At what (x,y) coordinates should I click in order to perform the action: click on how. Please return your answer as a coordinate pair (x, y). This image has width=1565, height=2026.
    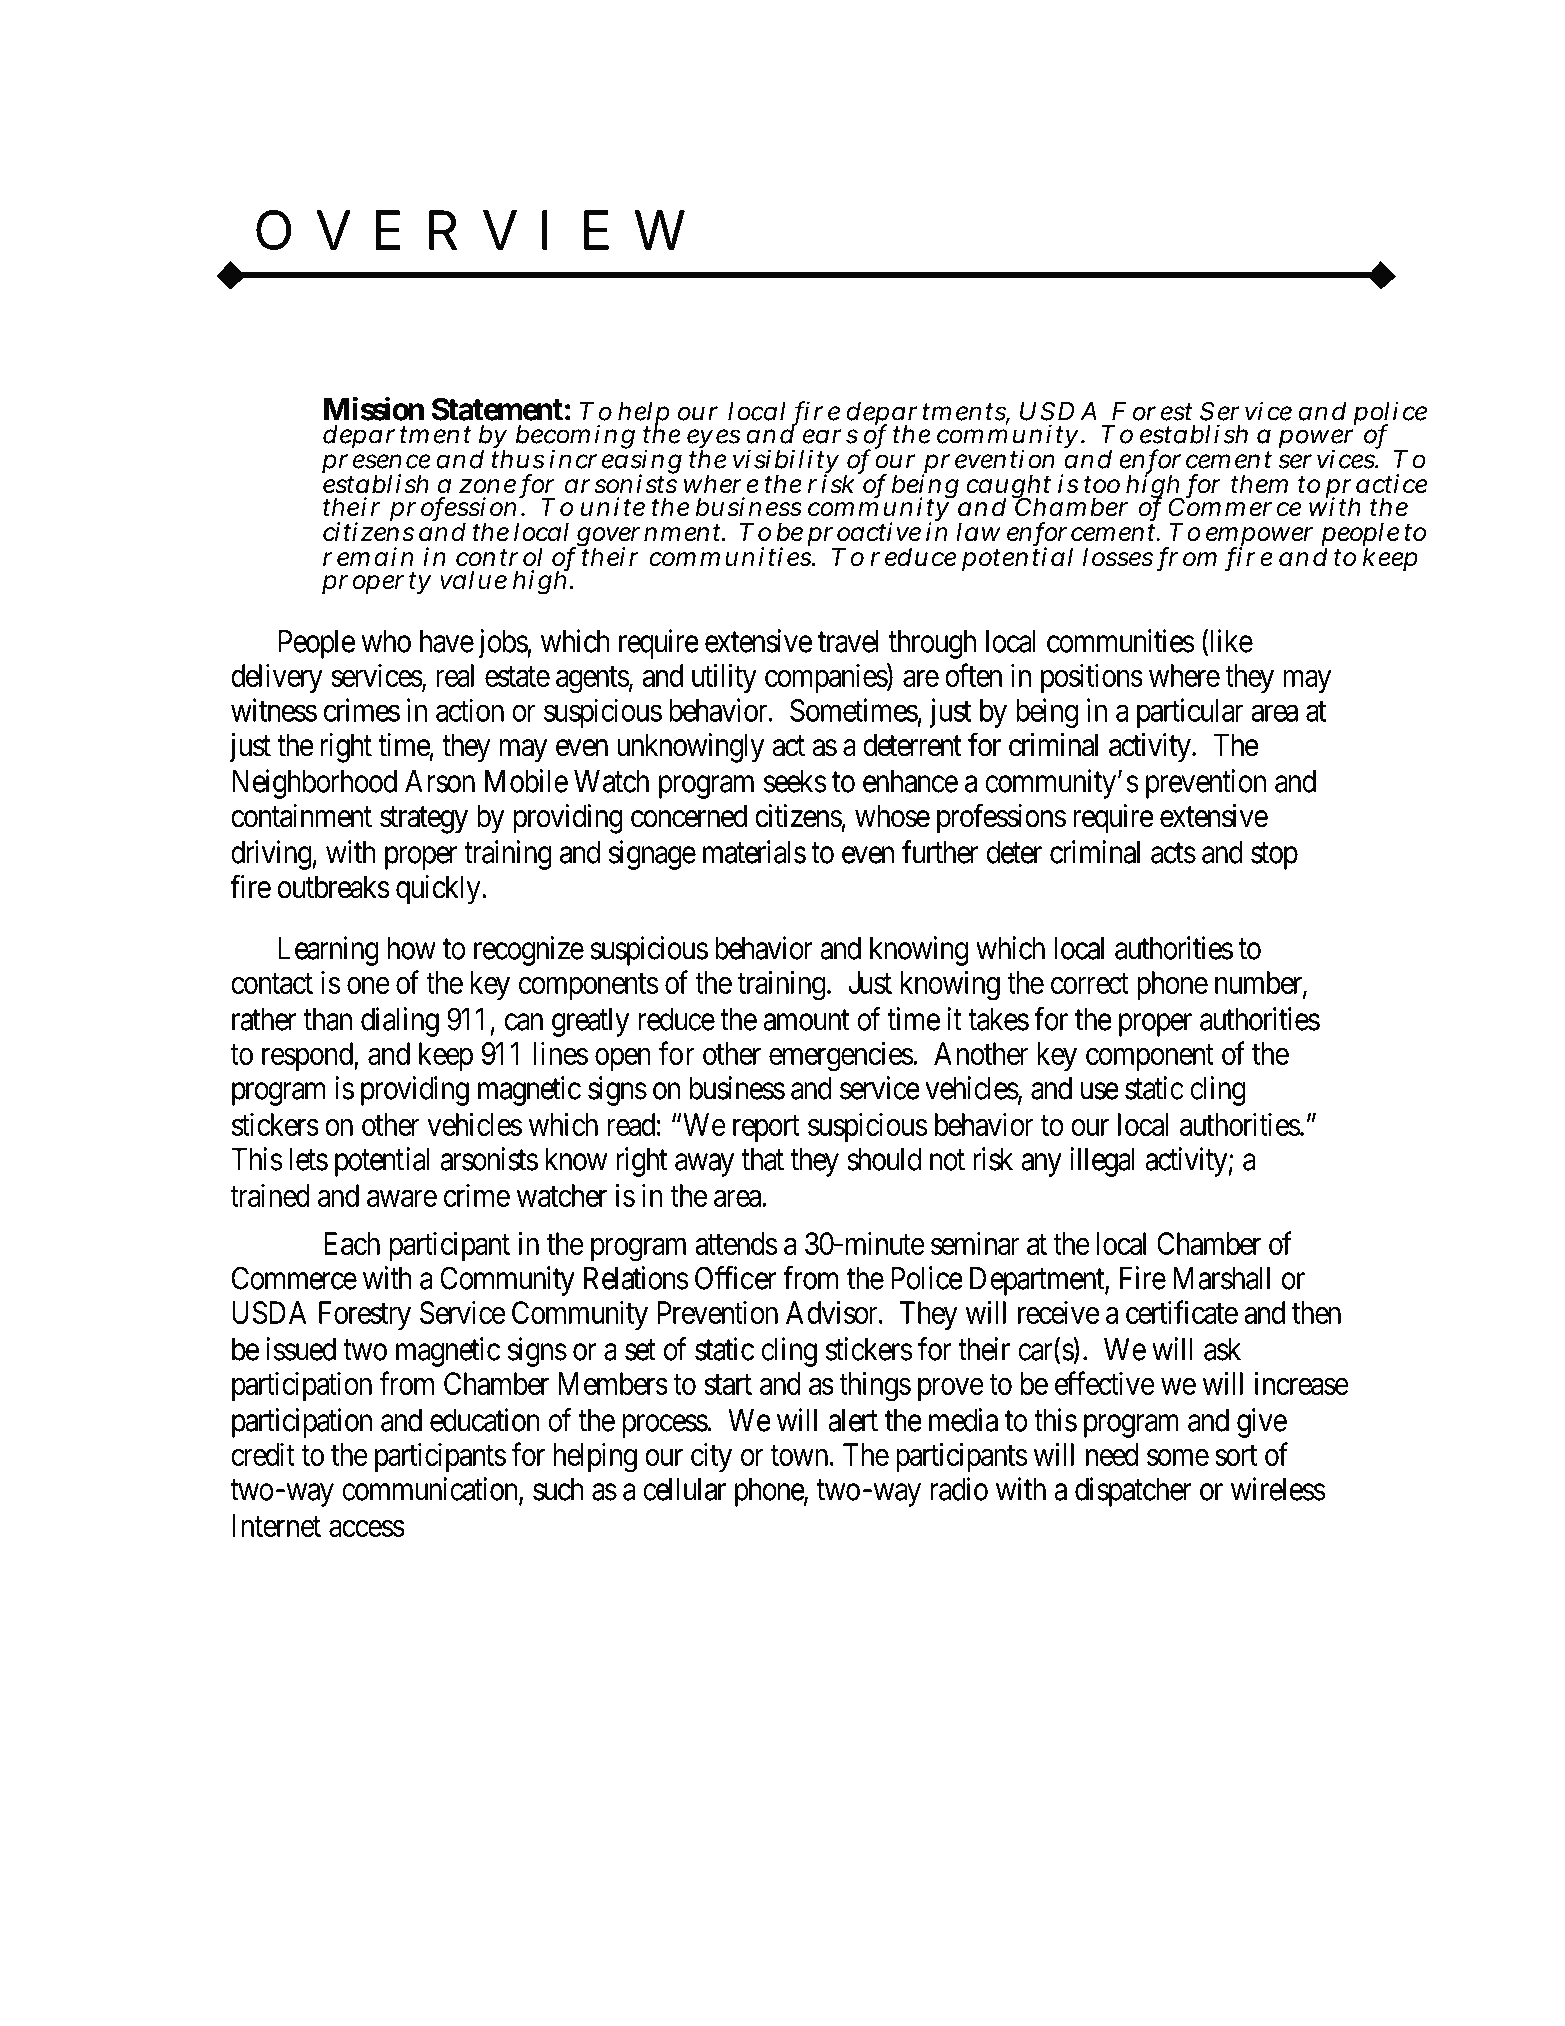
    Looking at the image, I should click on (412, 948).
